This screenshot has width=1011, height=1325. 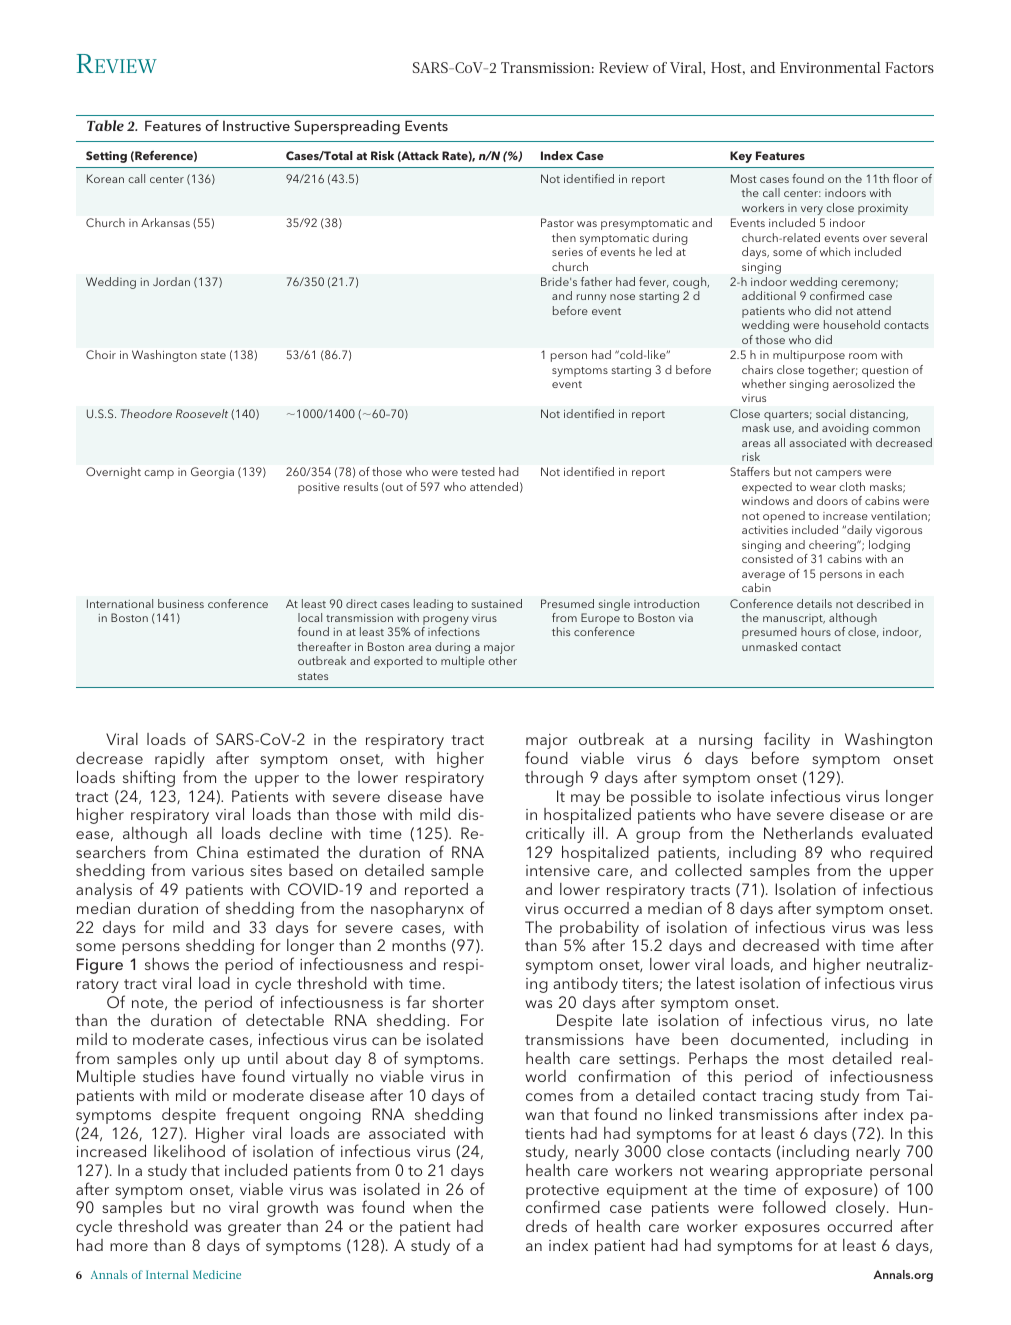 What do you see at coordinates (256, 126) in the screenshot?
I see `Instructive` at bounding box center [256, 126].
